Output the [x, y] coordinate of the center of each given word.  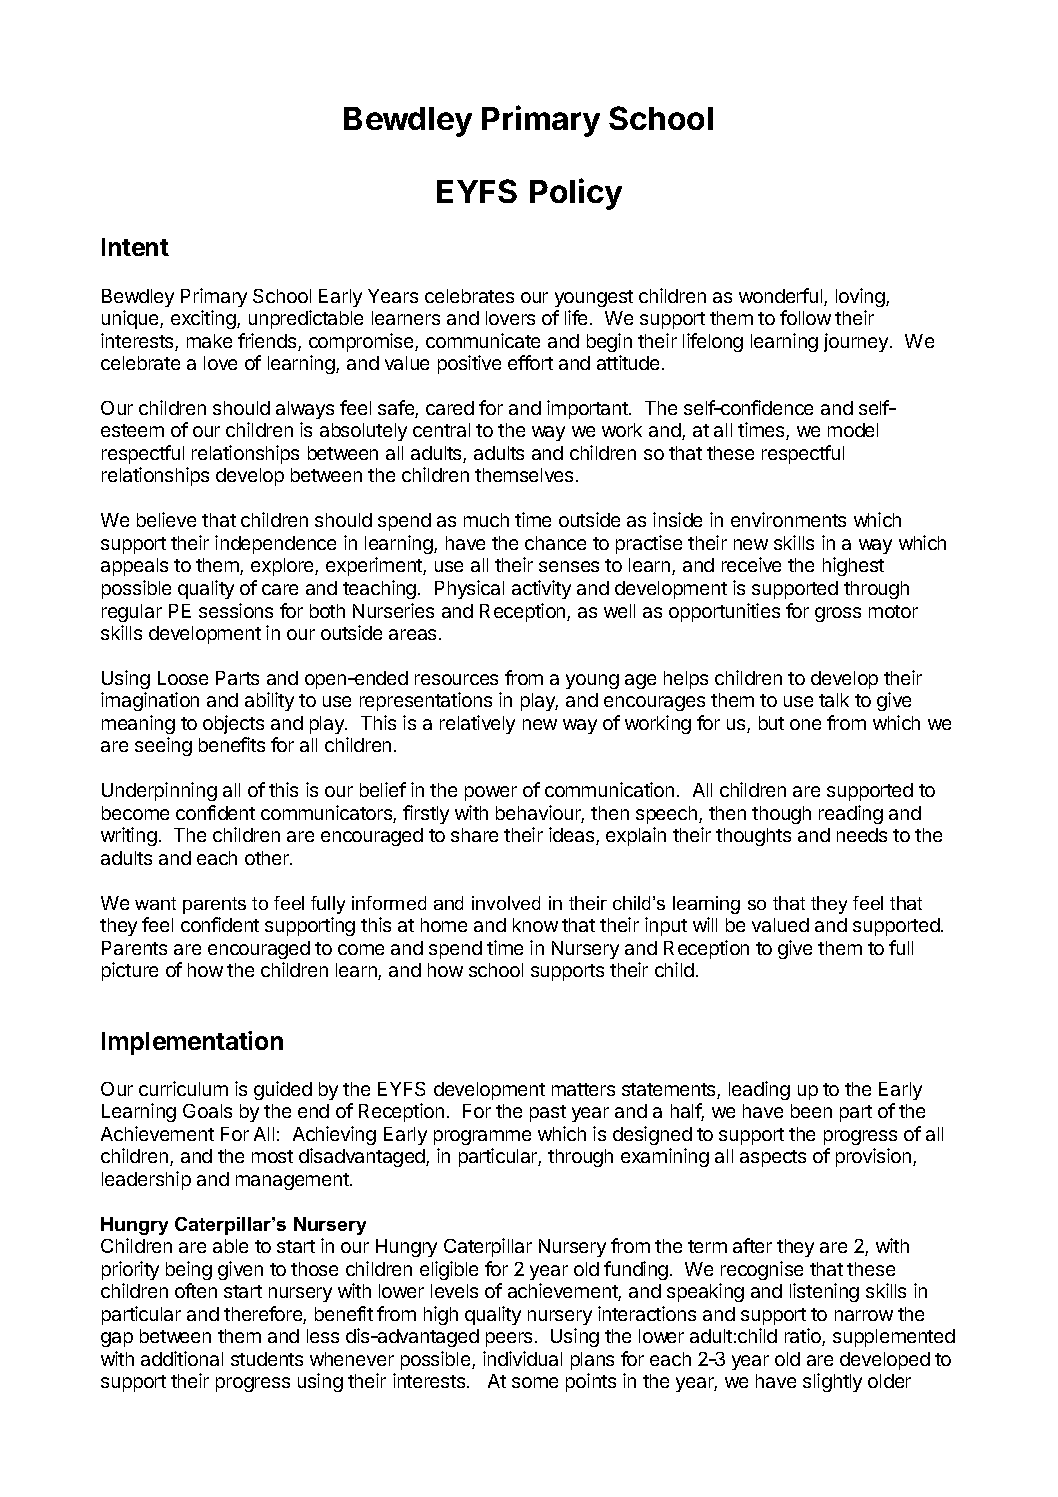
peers [509, 1339]
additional [182, 1358]
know [535, 925]
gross [838, 614]
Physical [469, 589]
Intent [135, 247]
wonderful [782, 297]
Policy [576, 194]
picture [130, 971]
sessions [236, 610]
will [705, 924]
